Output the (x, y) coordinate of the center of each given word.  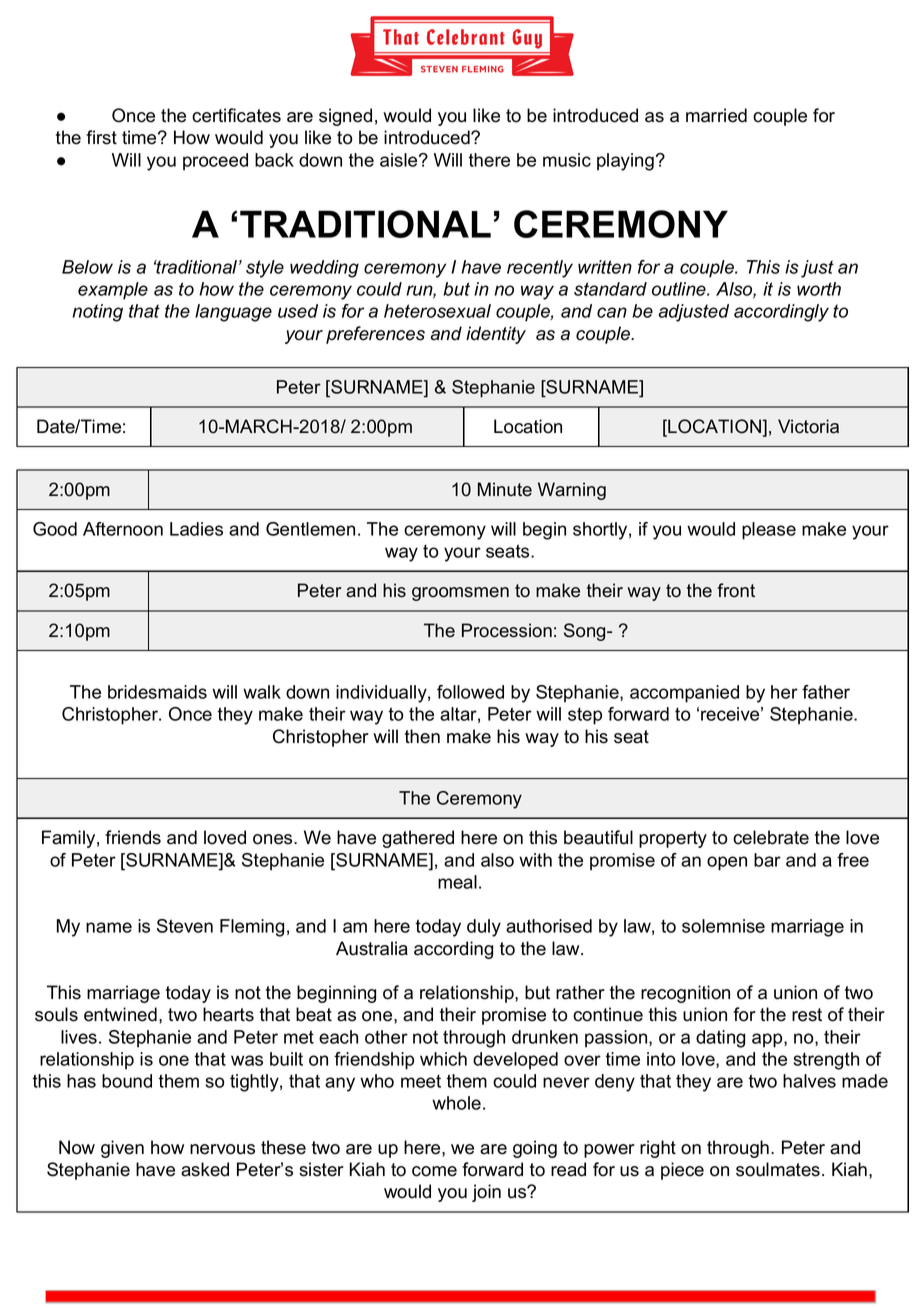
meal (457, 882)
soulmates (778, 1169)
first (101, 137)
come (434, 1171)
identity (496, 335)
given (122, 1149)
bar (767, 860)
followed (470, 692)
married (716, 115)
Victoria (808, 426)
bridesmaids (157, 692)
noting (97, 313)
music (567, 160)
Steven (185, 926)
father (826, 692)
